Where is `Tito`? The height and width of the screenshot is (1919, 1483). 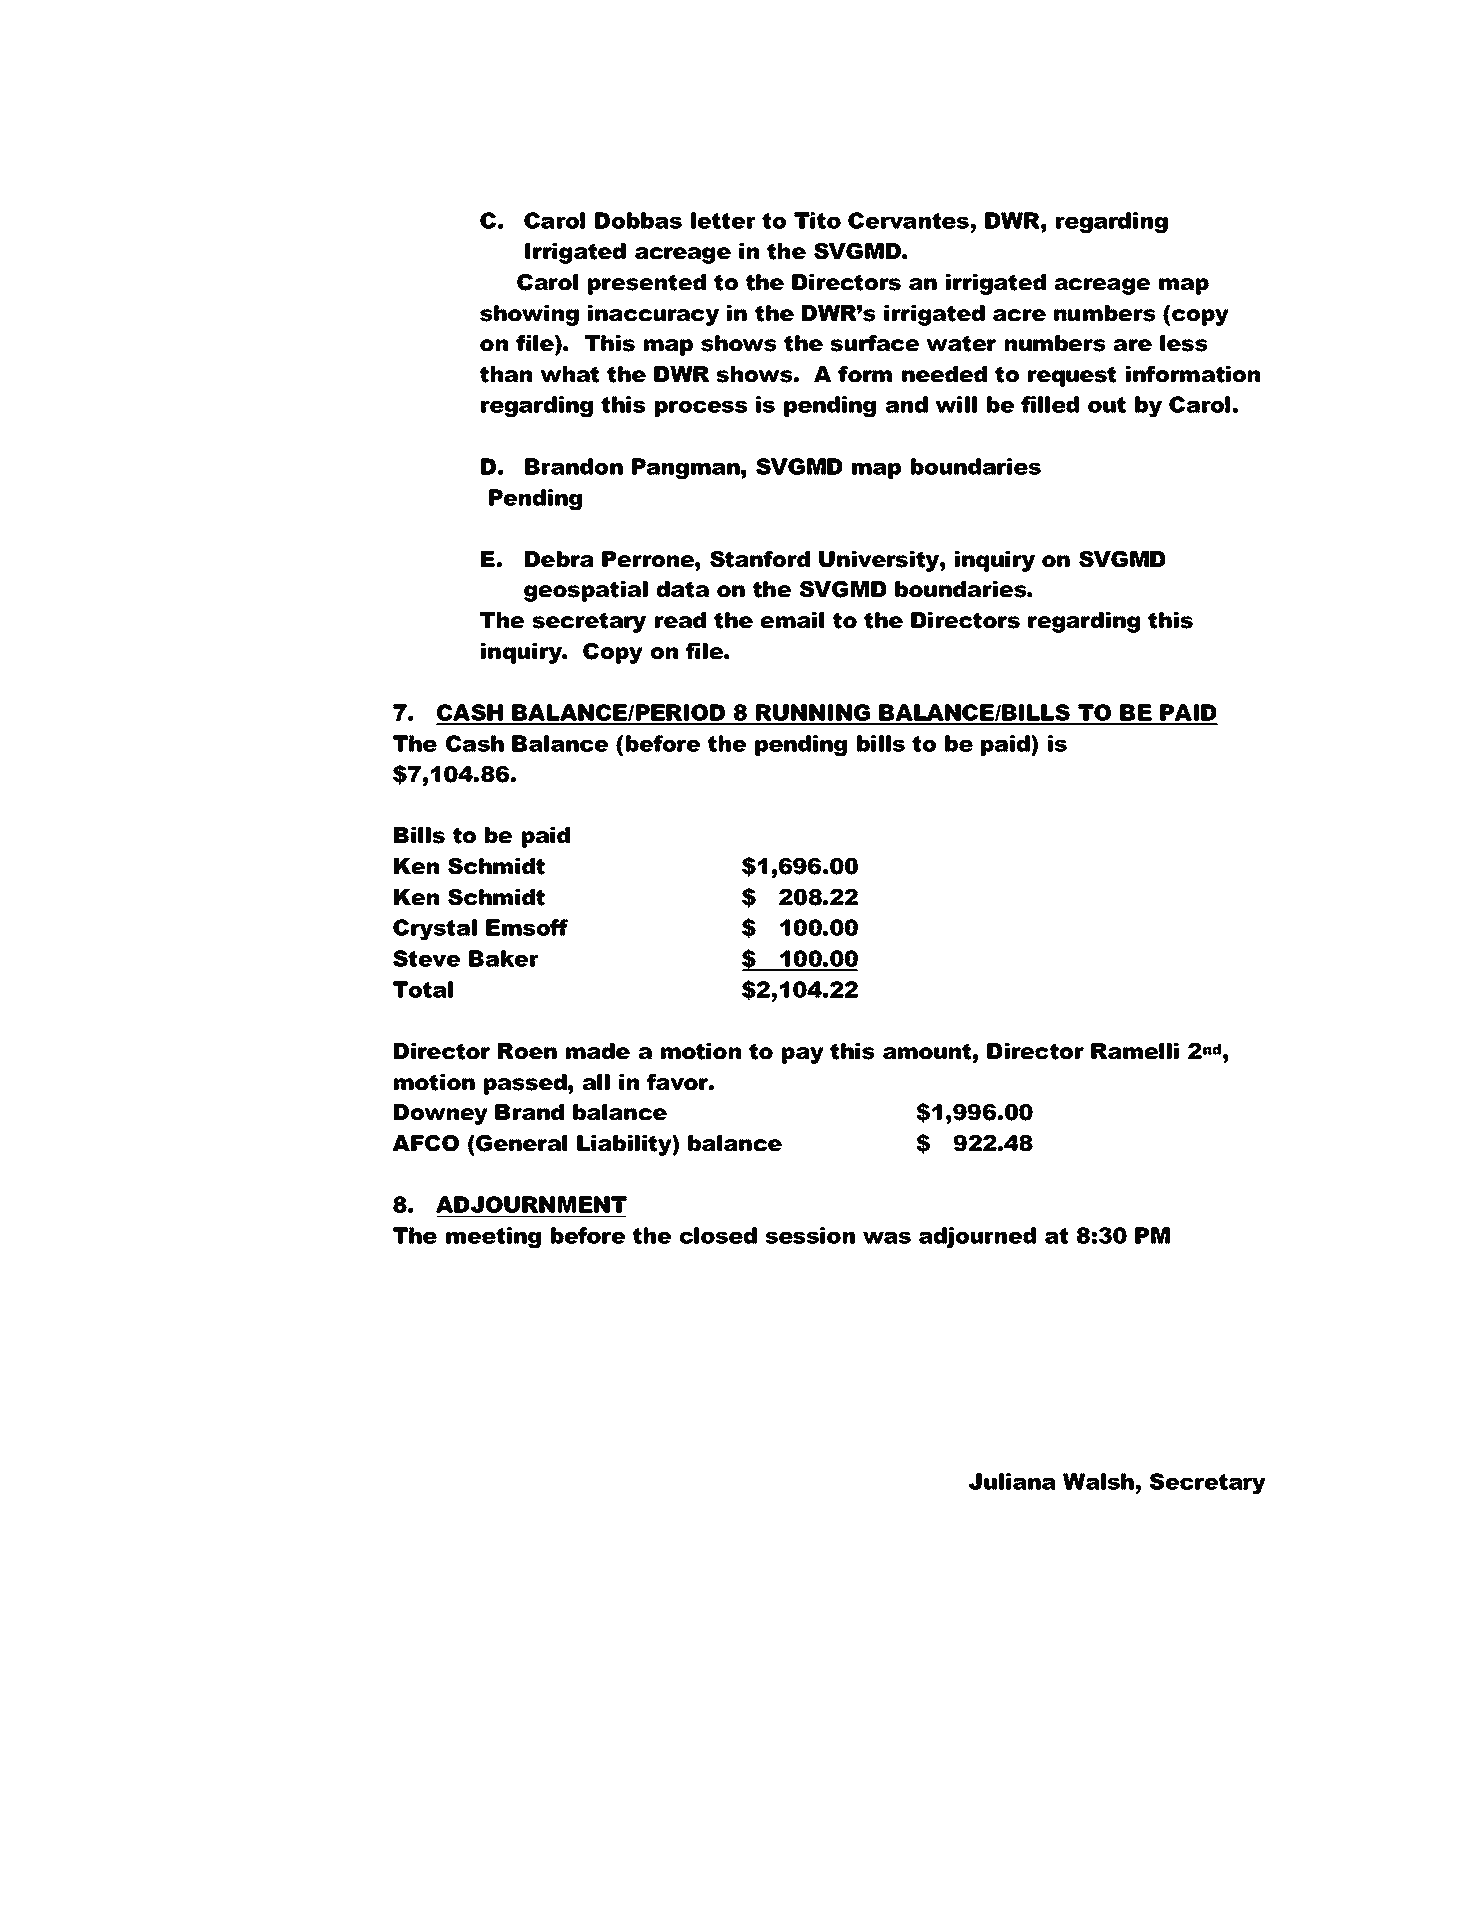 Tito is located at coordinates (817, 220).
